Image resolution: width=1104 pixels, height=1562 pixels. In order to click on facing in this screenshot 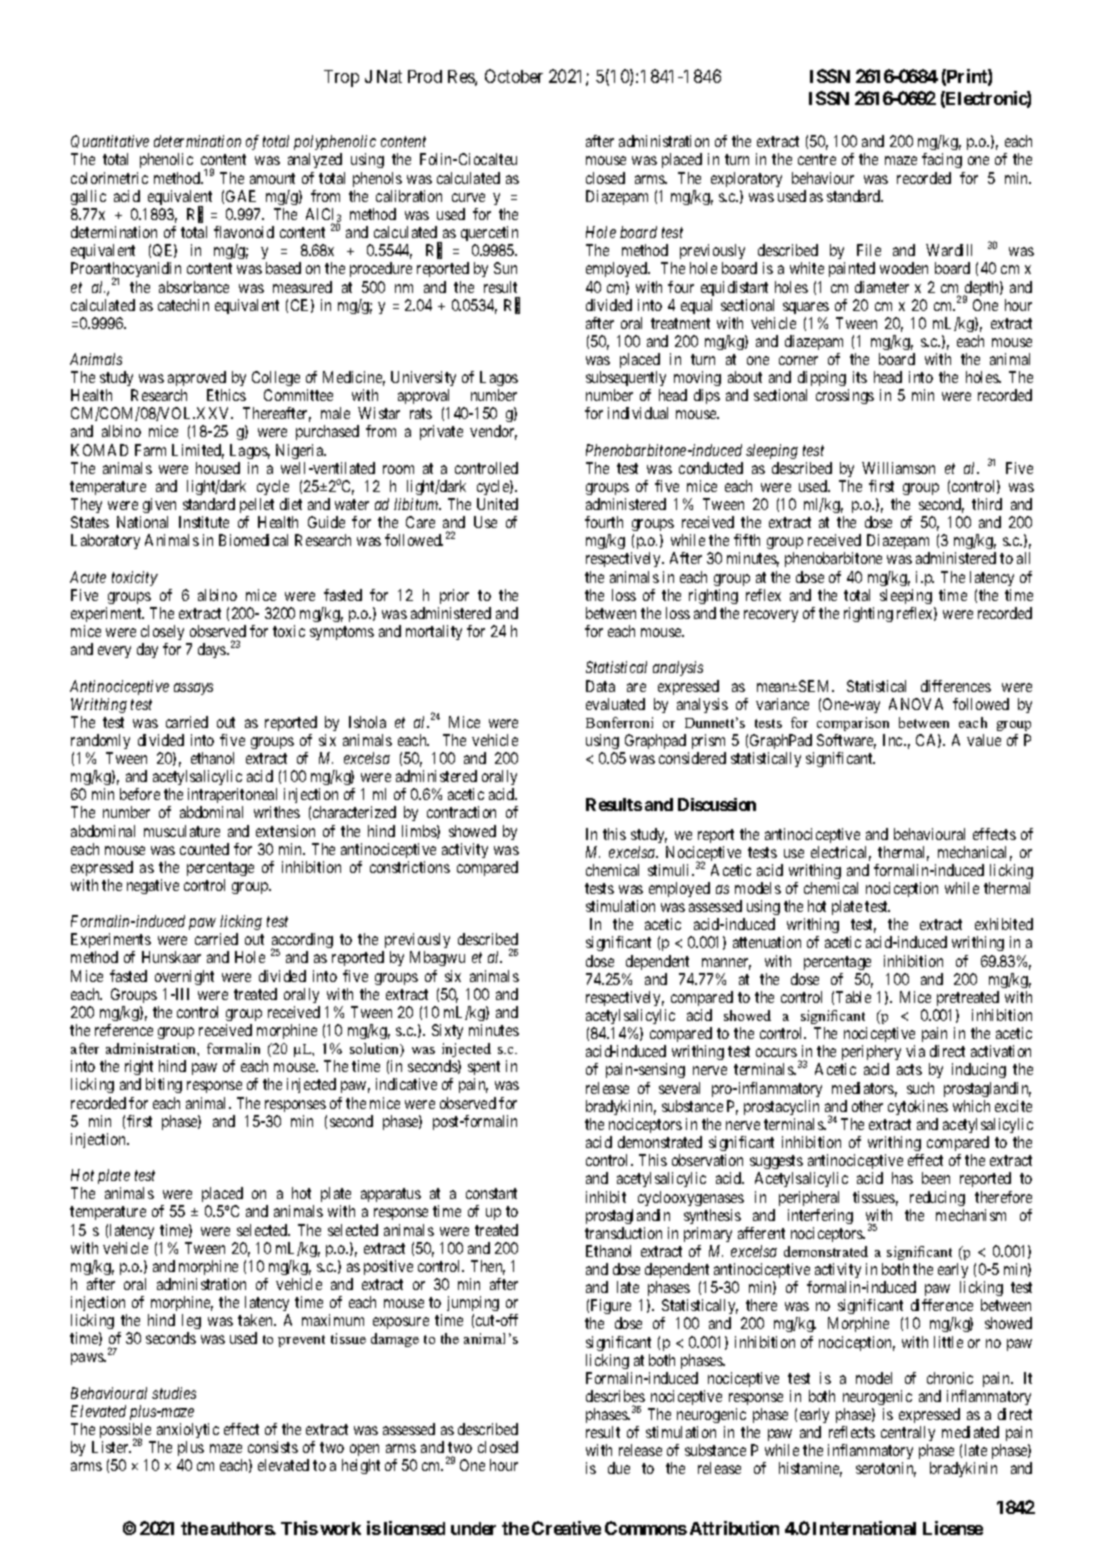, I will do `click(942, 160)`.
